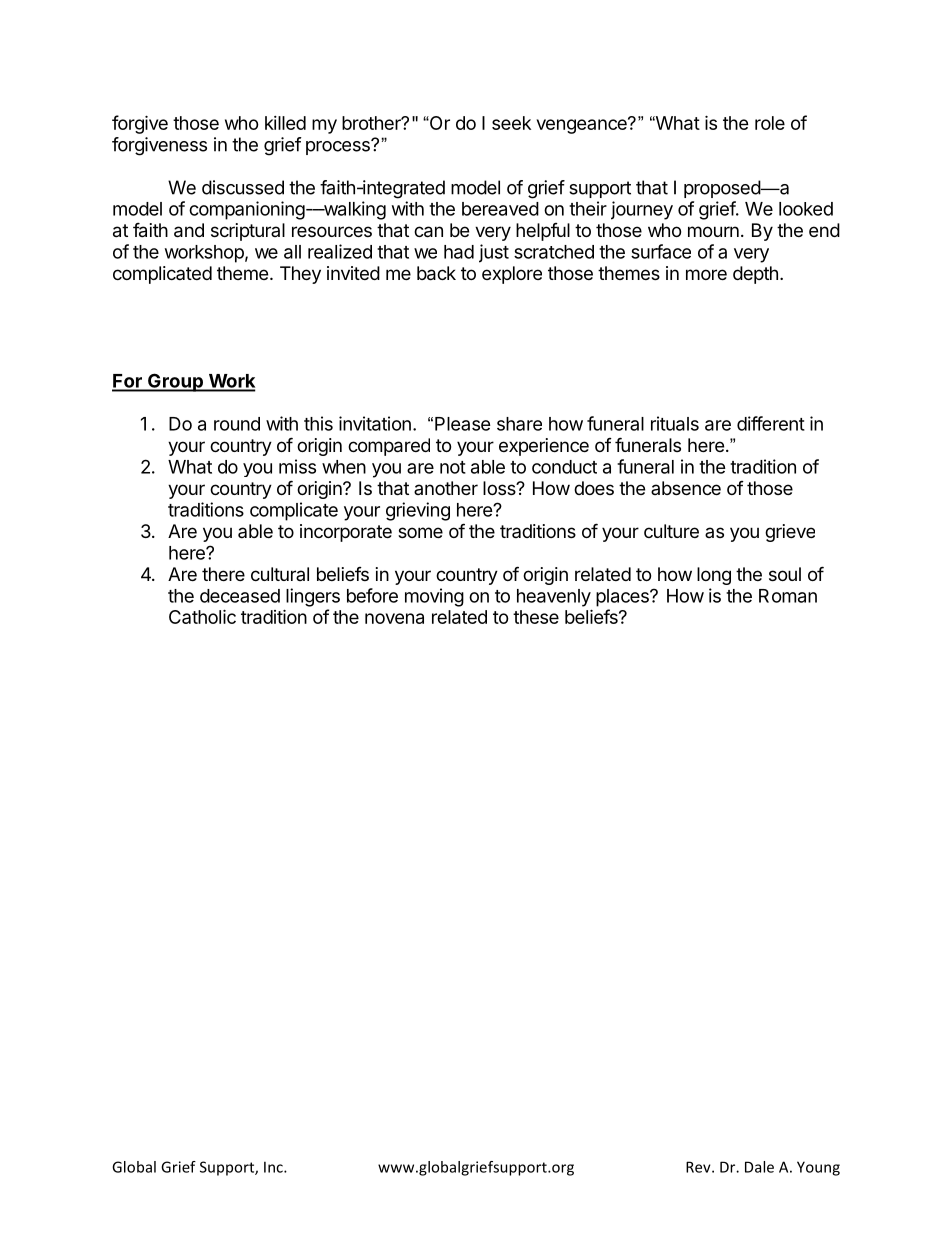 This page has width=952, height=1233. What do you see at coordinates (243, 187) in the page?
I see `discussed` at bounding box center [243, 187].
